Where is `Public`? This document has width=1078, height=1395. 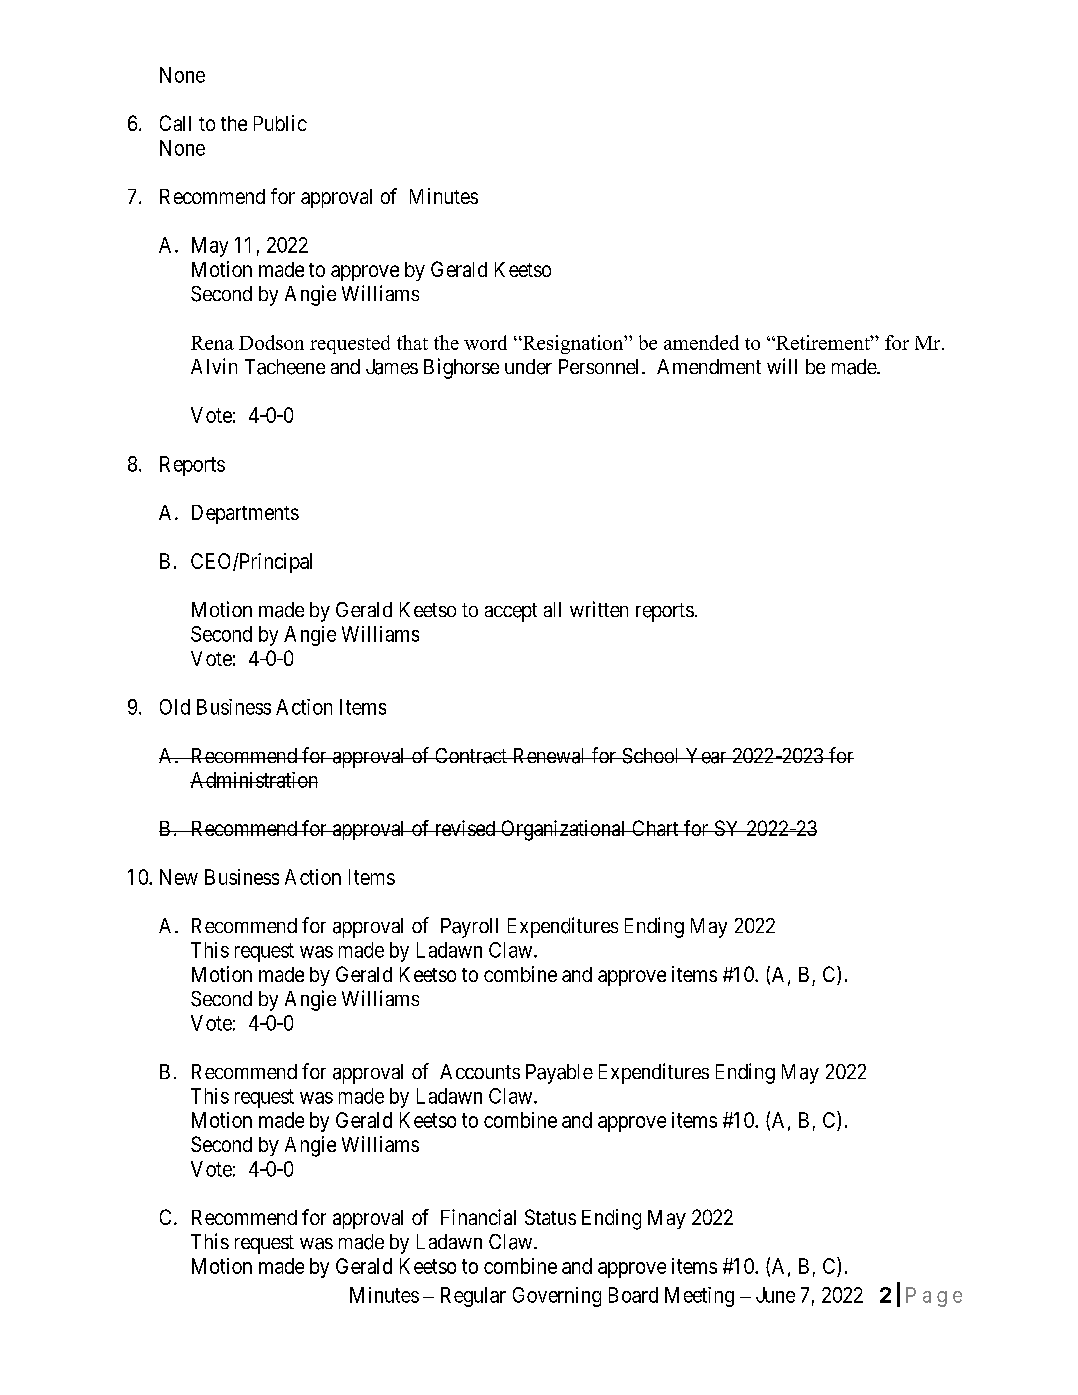 Public is located at coordinates (280, 123).
